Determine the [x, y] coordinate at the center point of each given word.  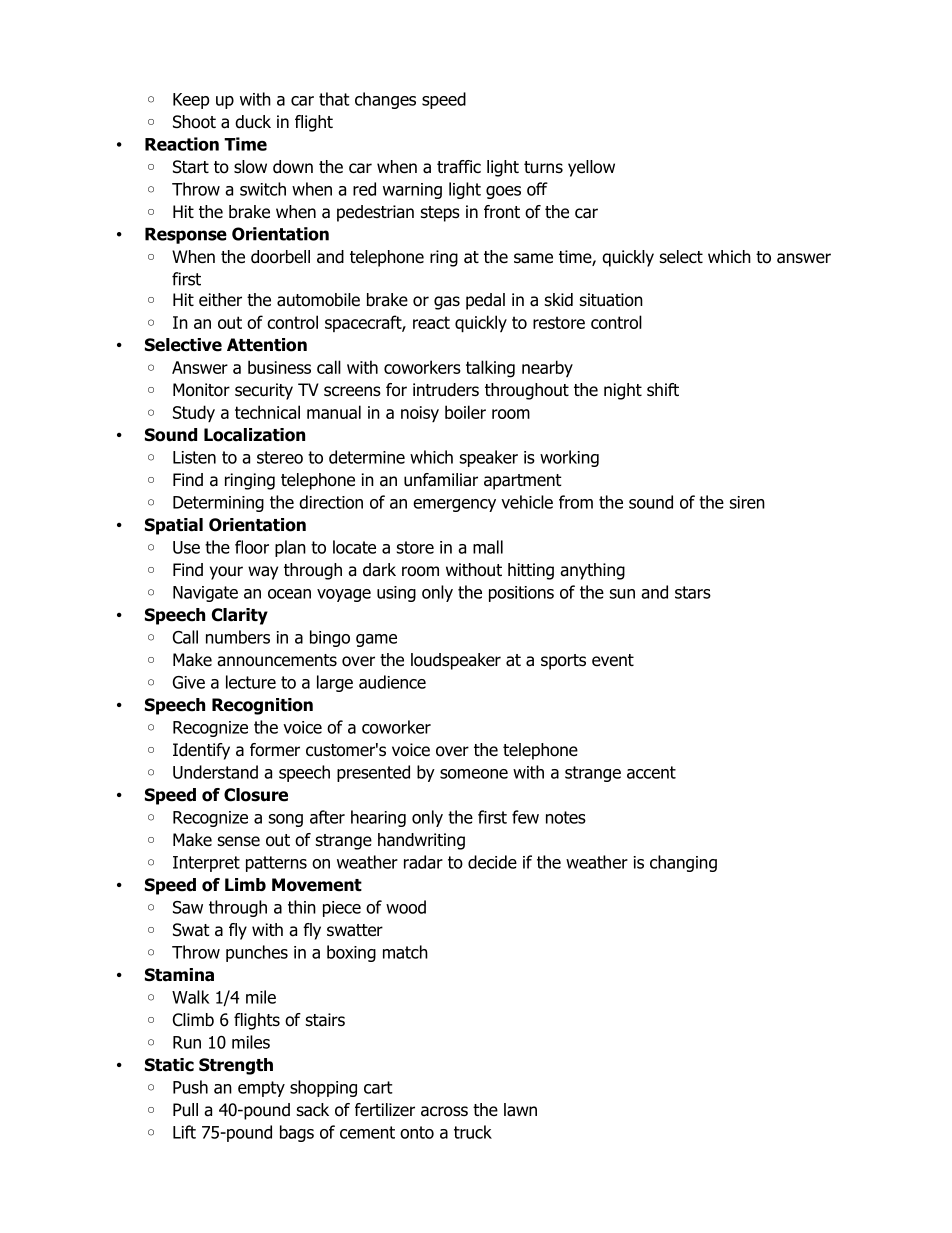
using [396, 594]
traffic [459, 167]
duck [253, 122]
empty [261, 1089]
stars [693, 592]
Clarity [240, 616]
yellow [591, 168]
